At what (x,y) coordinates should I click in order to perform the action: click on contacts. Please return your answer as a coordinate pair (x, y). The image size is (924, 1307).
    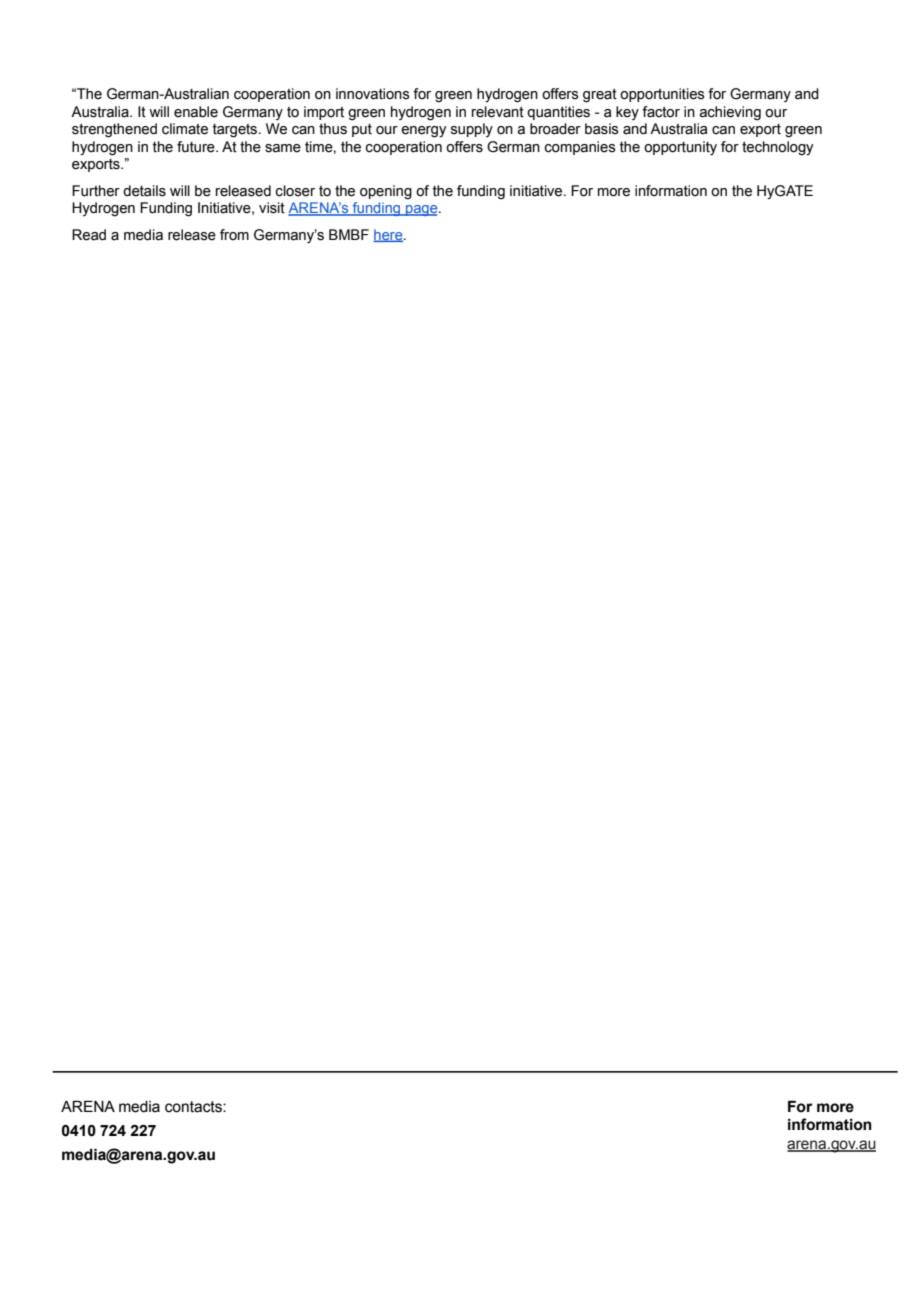
    Looking at the image, I should click on (194, 1107).
